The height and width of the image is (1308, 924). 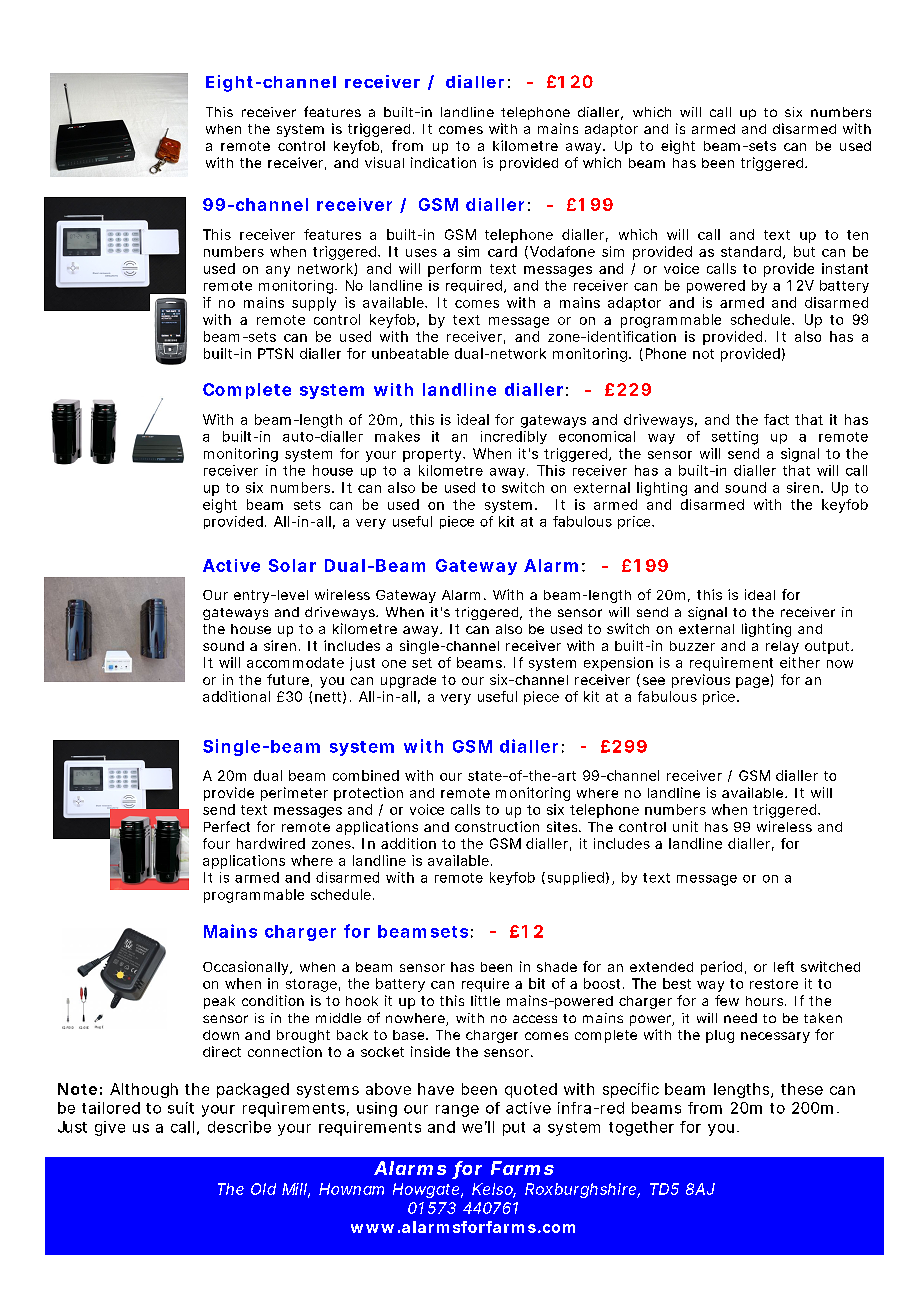 What do you see at coordinates (443, 162) in the image?
I see `indication` at bounding box center [443, 162].
